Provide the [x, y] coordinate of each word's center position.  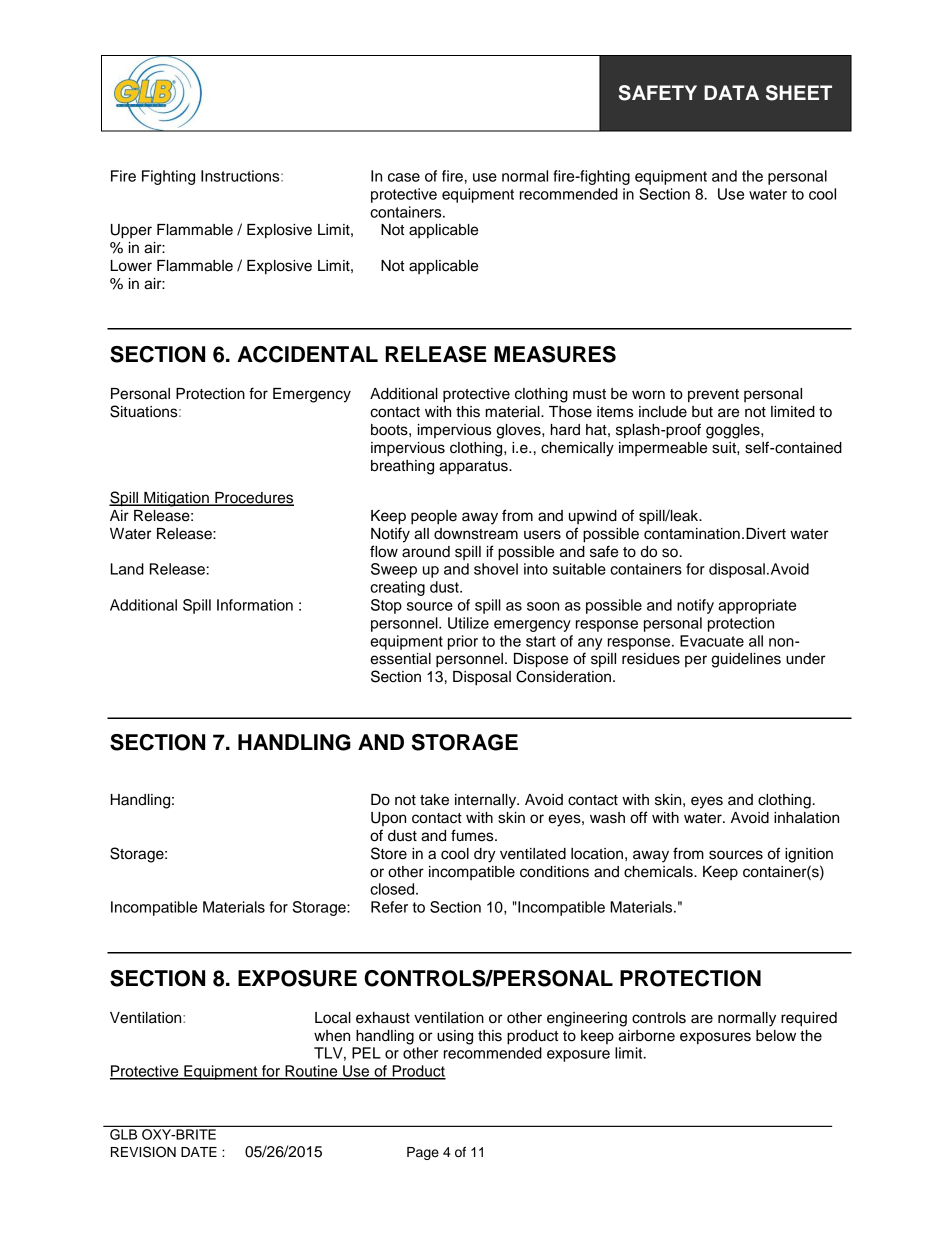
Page [423, 1153]
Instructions [241, 176]
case [404, 177]
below [776, 1036]
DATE [199, 1152]
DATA [731, 92]
